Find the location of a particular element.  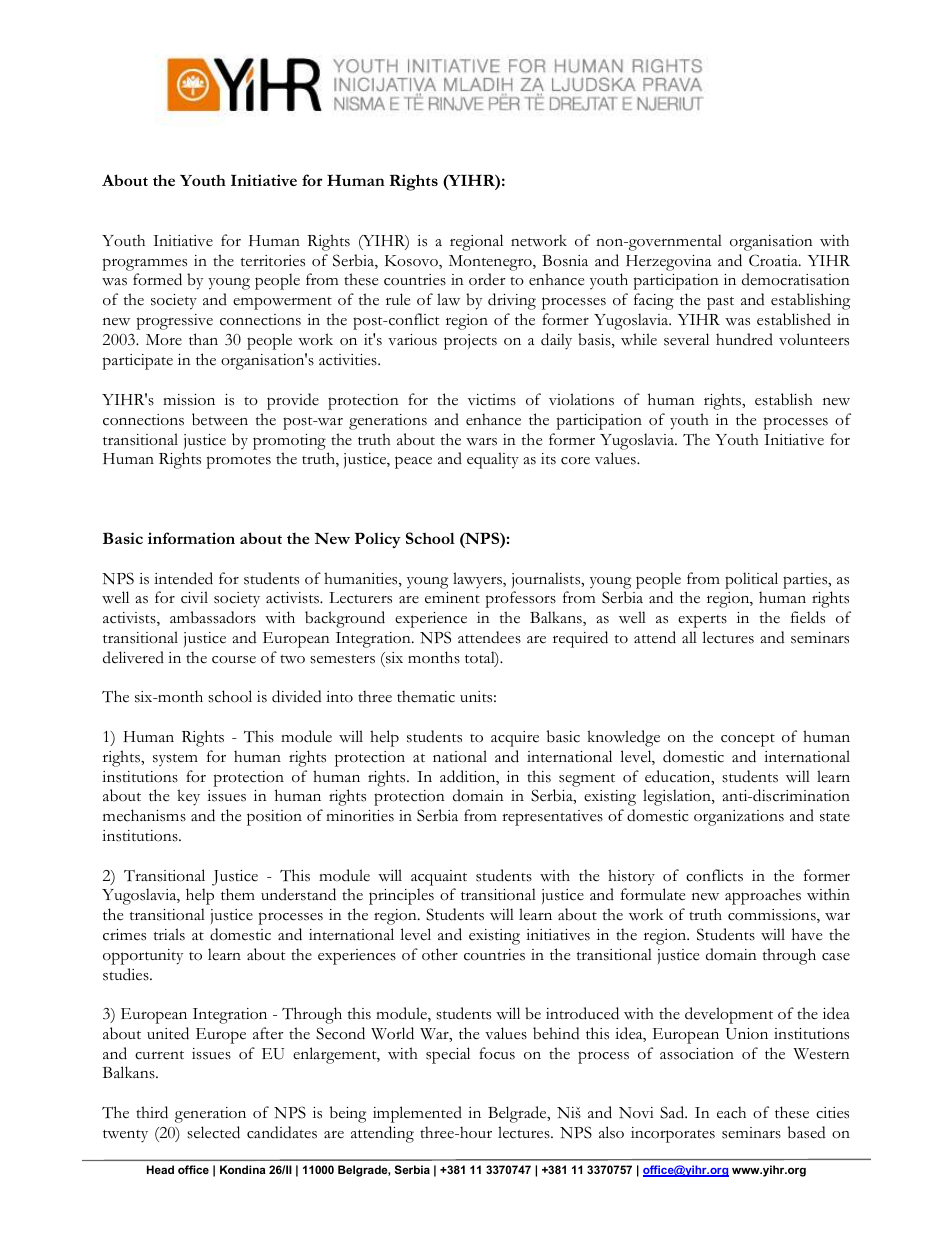

political is located at coordinates (751, 580).
